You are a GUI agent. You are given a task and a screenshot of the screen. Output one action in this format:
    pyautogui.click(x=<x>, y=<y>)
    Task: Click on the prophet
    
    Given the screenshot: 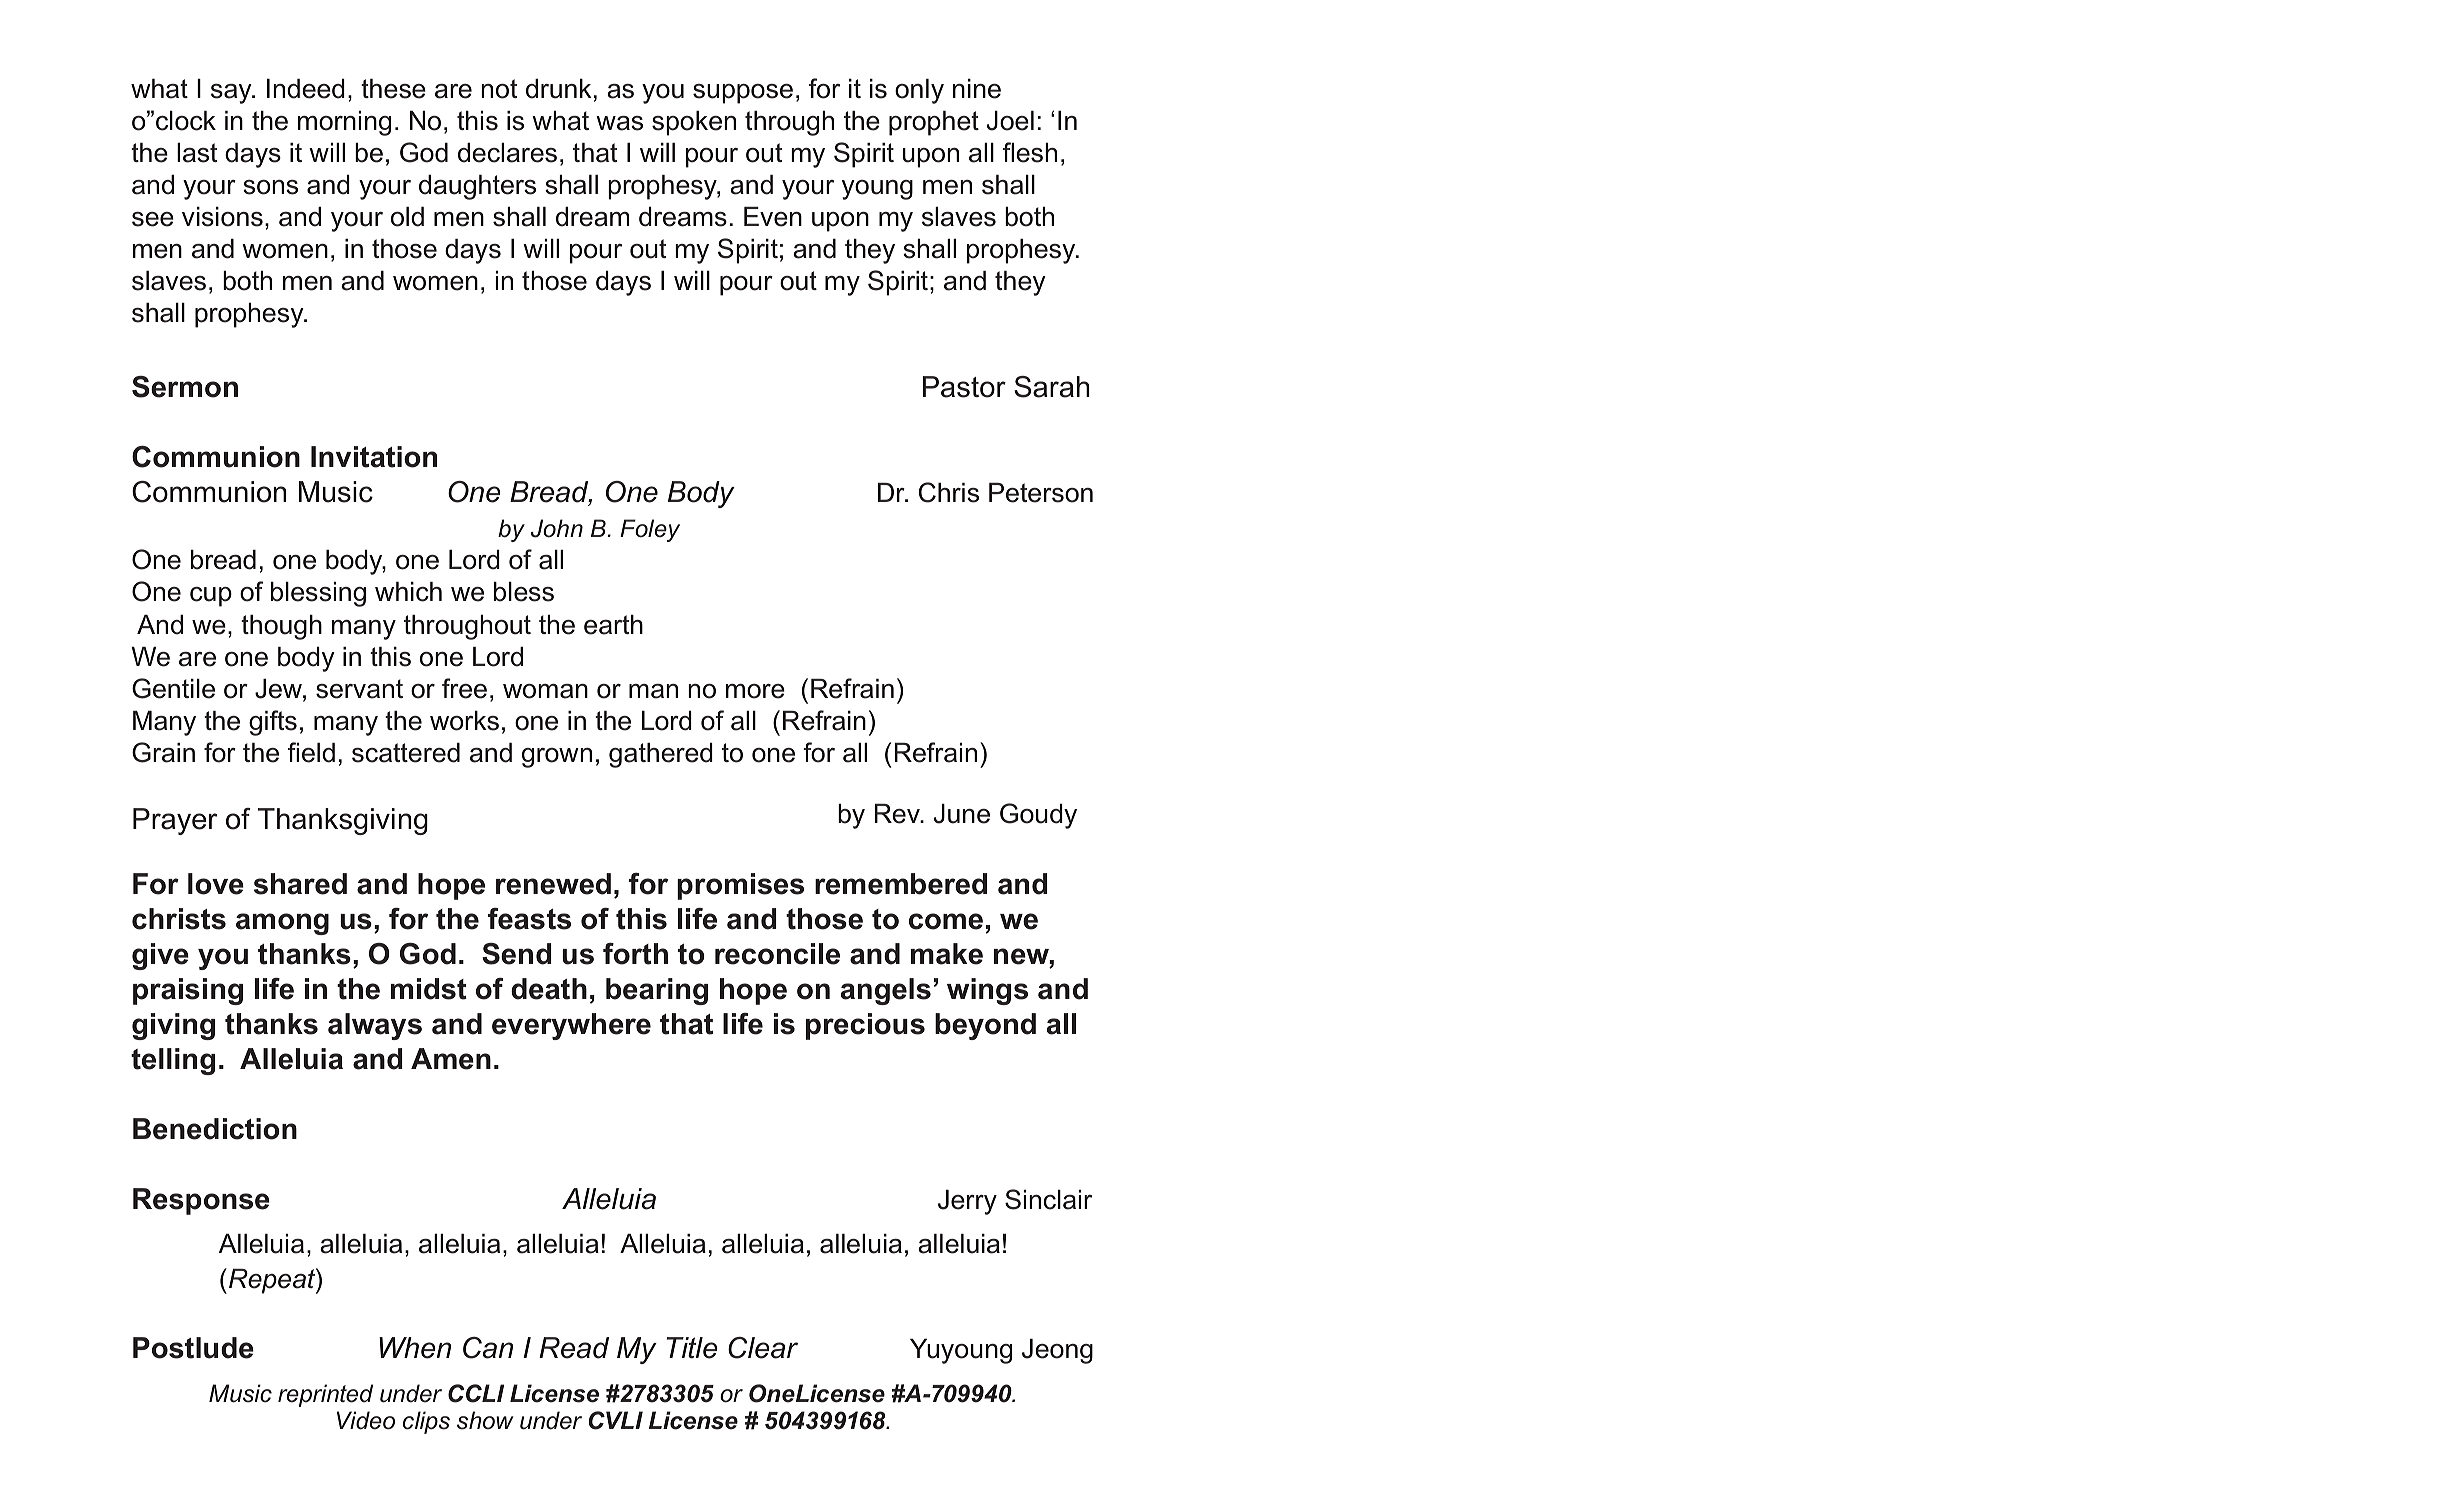 What is the action you would take?
    pyautogui.click(x=934, y=123)
